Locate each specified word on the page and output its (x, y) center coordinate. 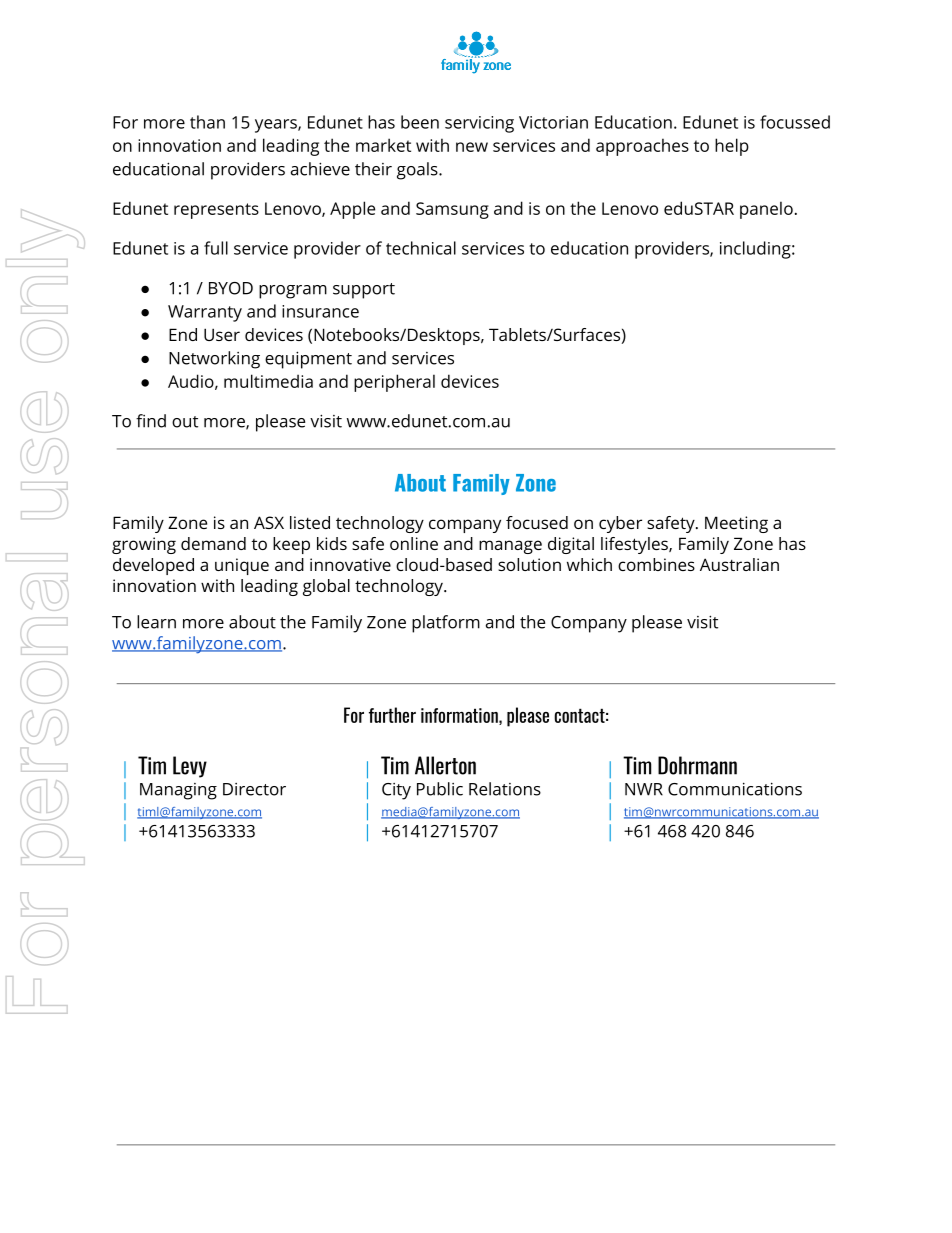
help (732, 147)
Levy (190, 767)
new (472, 147)
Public (440, 789)
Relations (505, 789)
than (207, 122)
